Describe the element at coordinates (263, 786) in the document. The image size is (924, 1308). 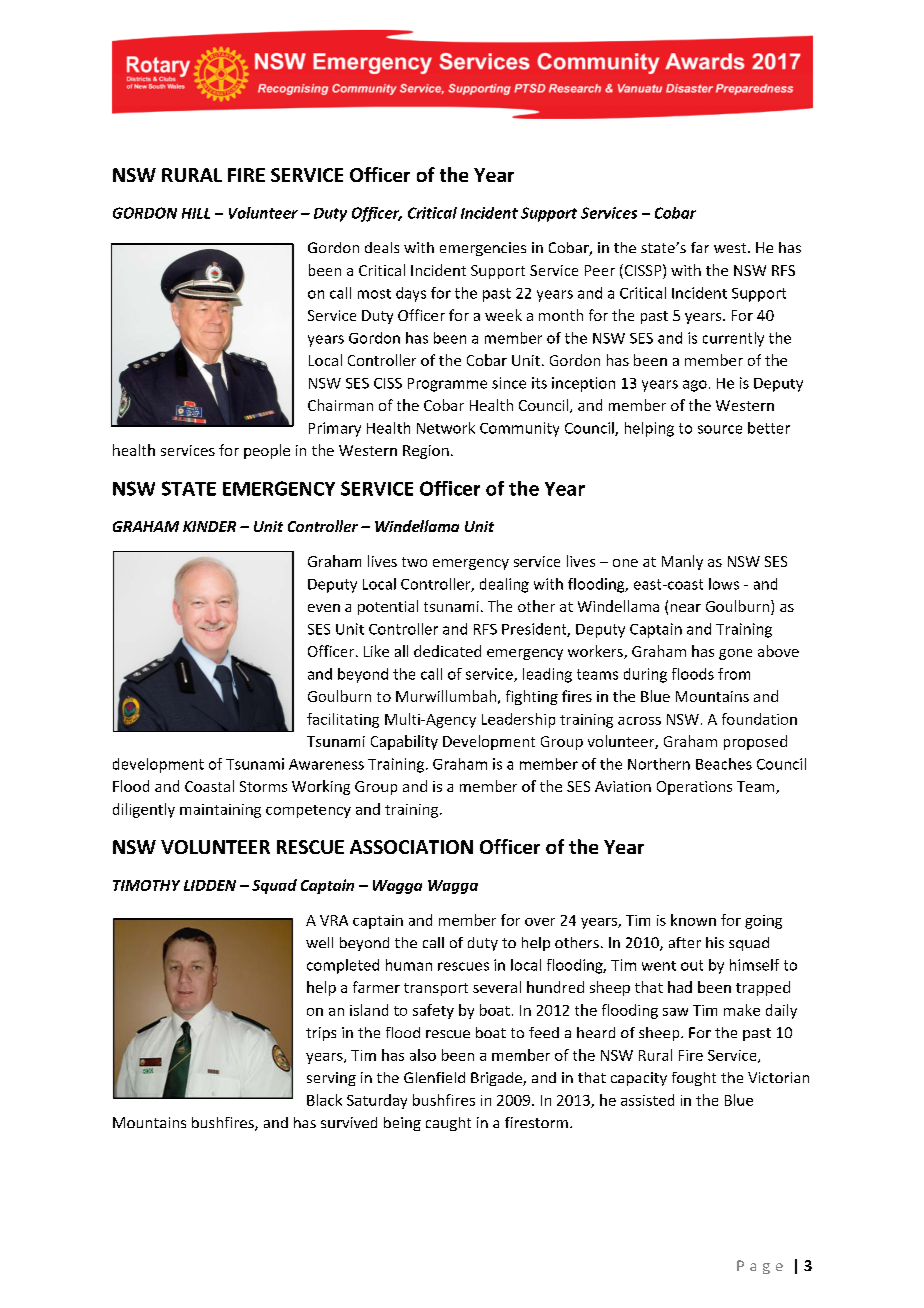
I see `Storms` at that location.
